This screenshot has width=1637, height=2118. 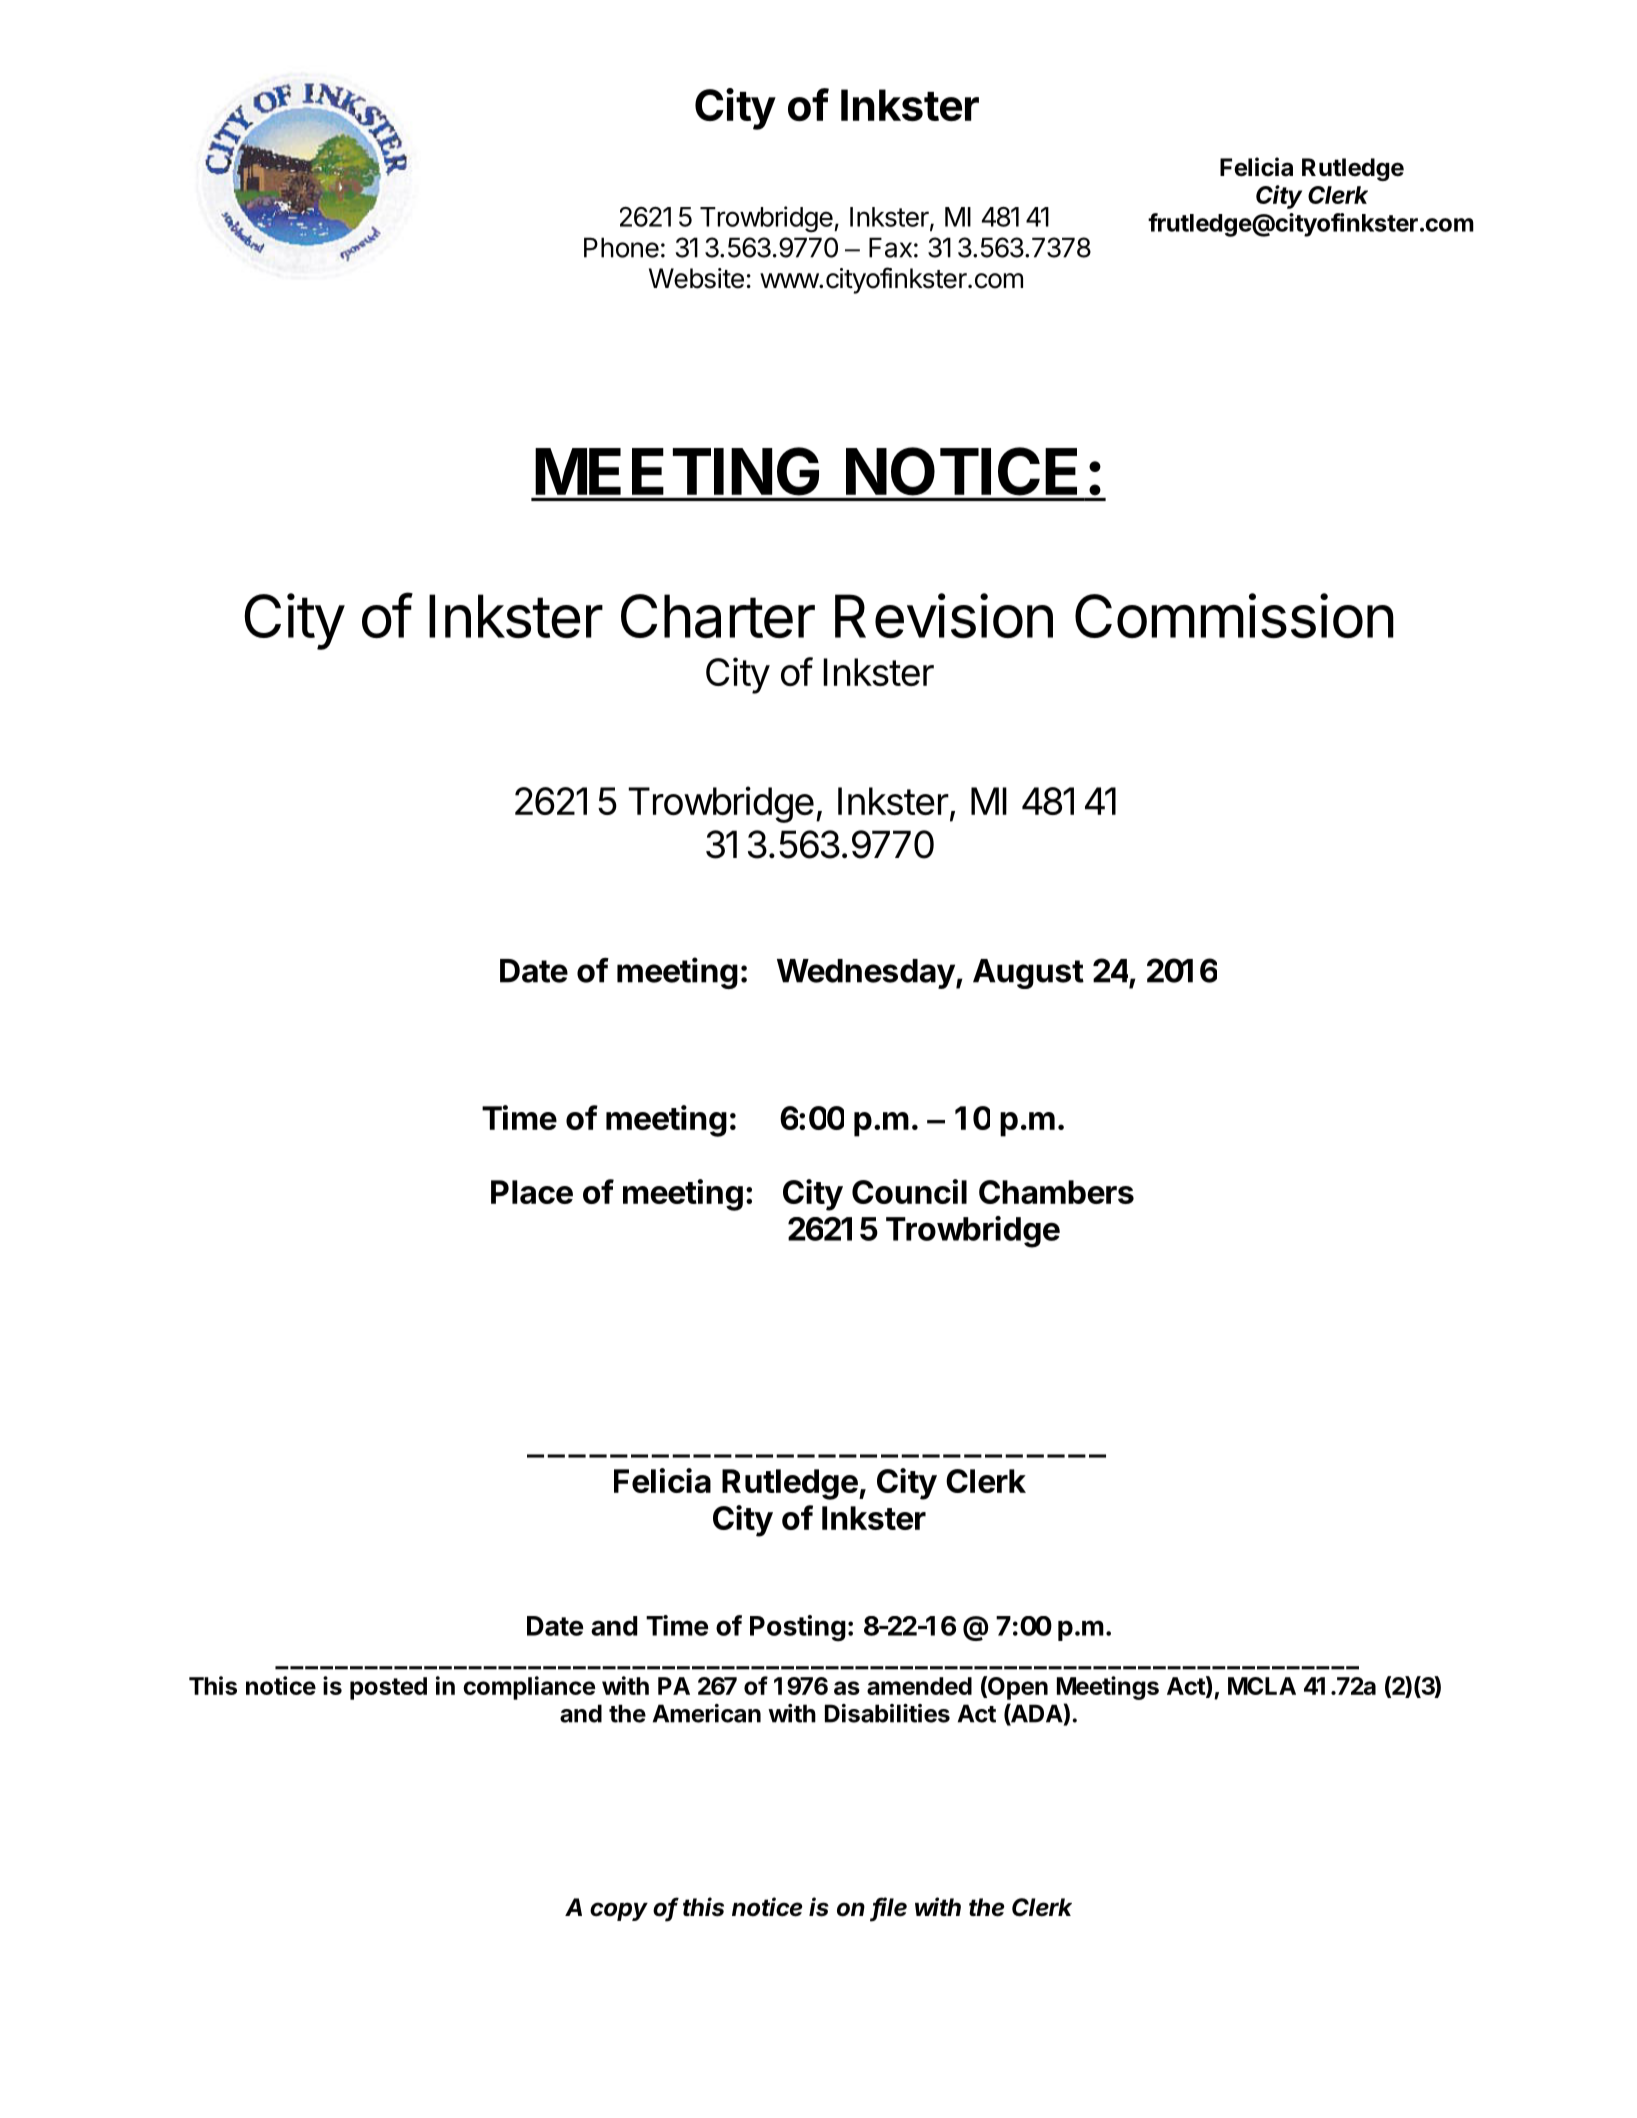 What do you see at coordinates (619, 1911) in the screenshot?
I see `copy` at bounding box center [619, 1911].
